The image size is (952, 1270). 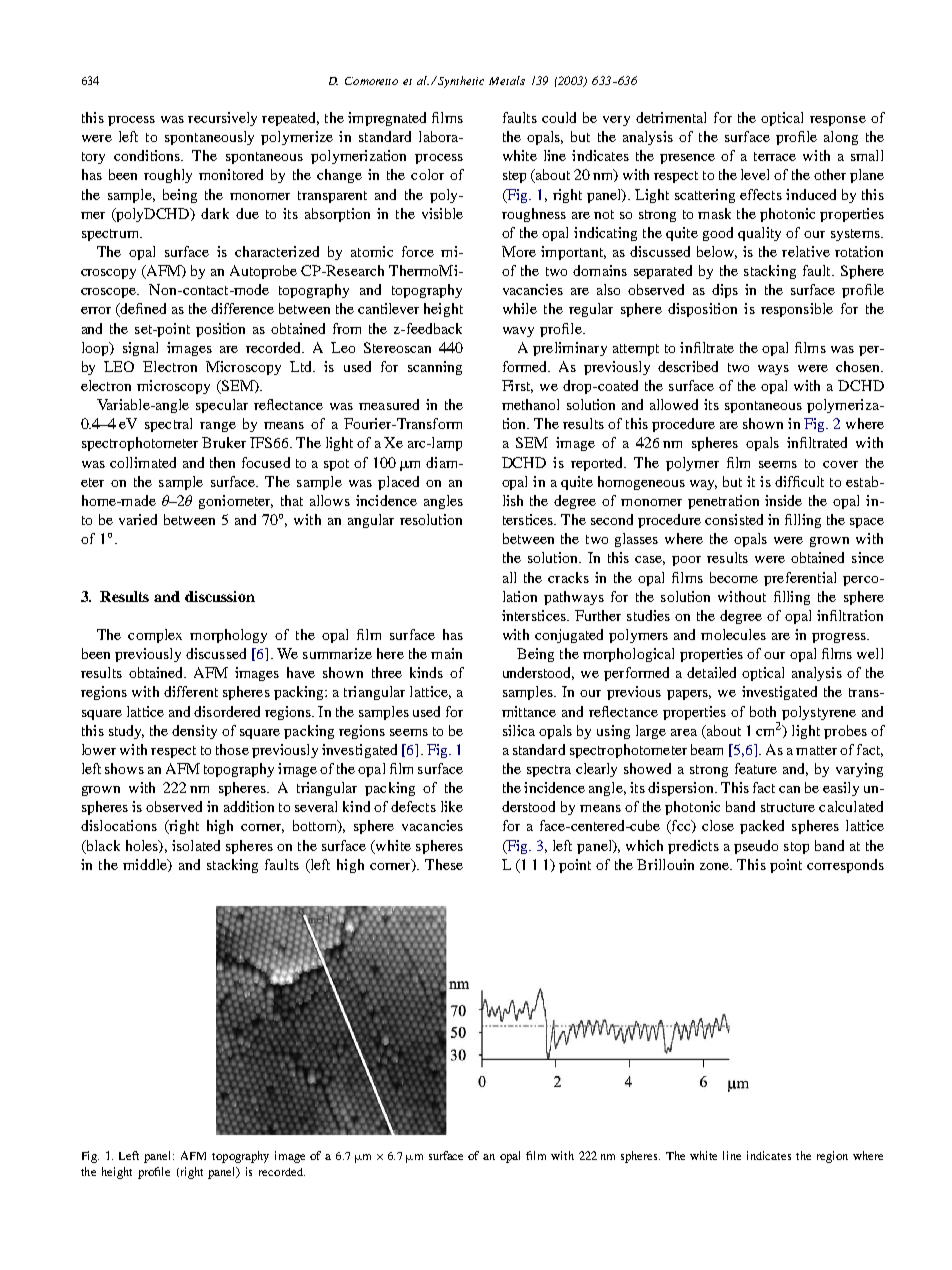 What do you see at coordinates (398, 483) in the screenshot?
I see `placed` at bounding box center [398, 483].
